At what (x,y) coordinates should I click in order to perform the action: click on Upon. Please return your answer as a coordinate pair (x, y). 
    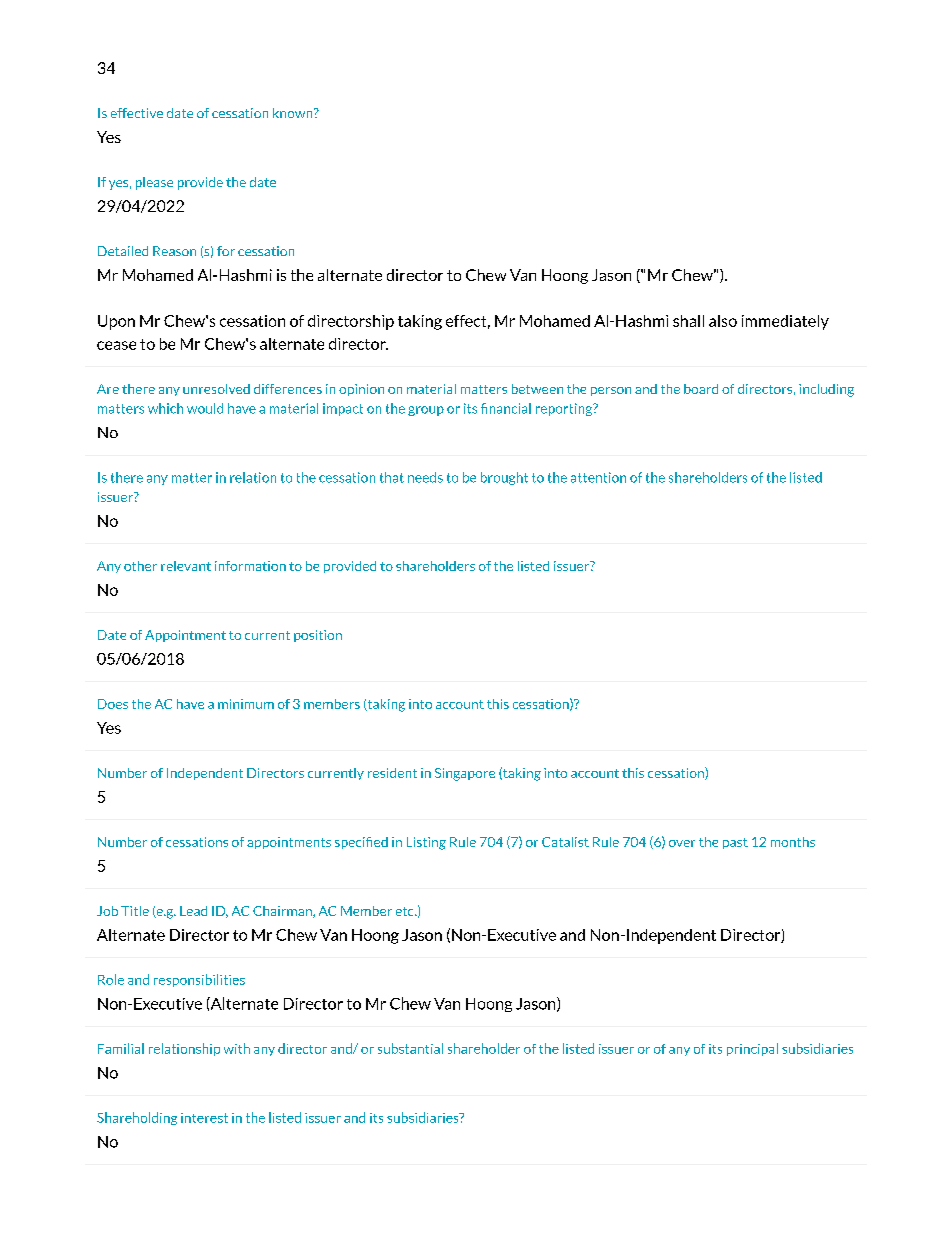
    Looking at the image, I should click on (116, 322).
